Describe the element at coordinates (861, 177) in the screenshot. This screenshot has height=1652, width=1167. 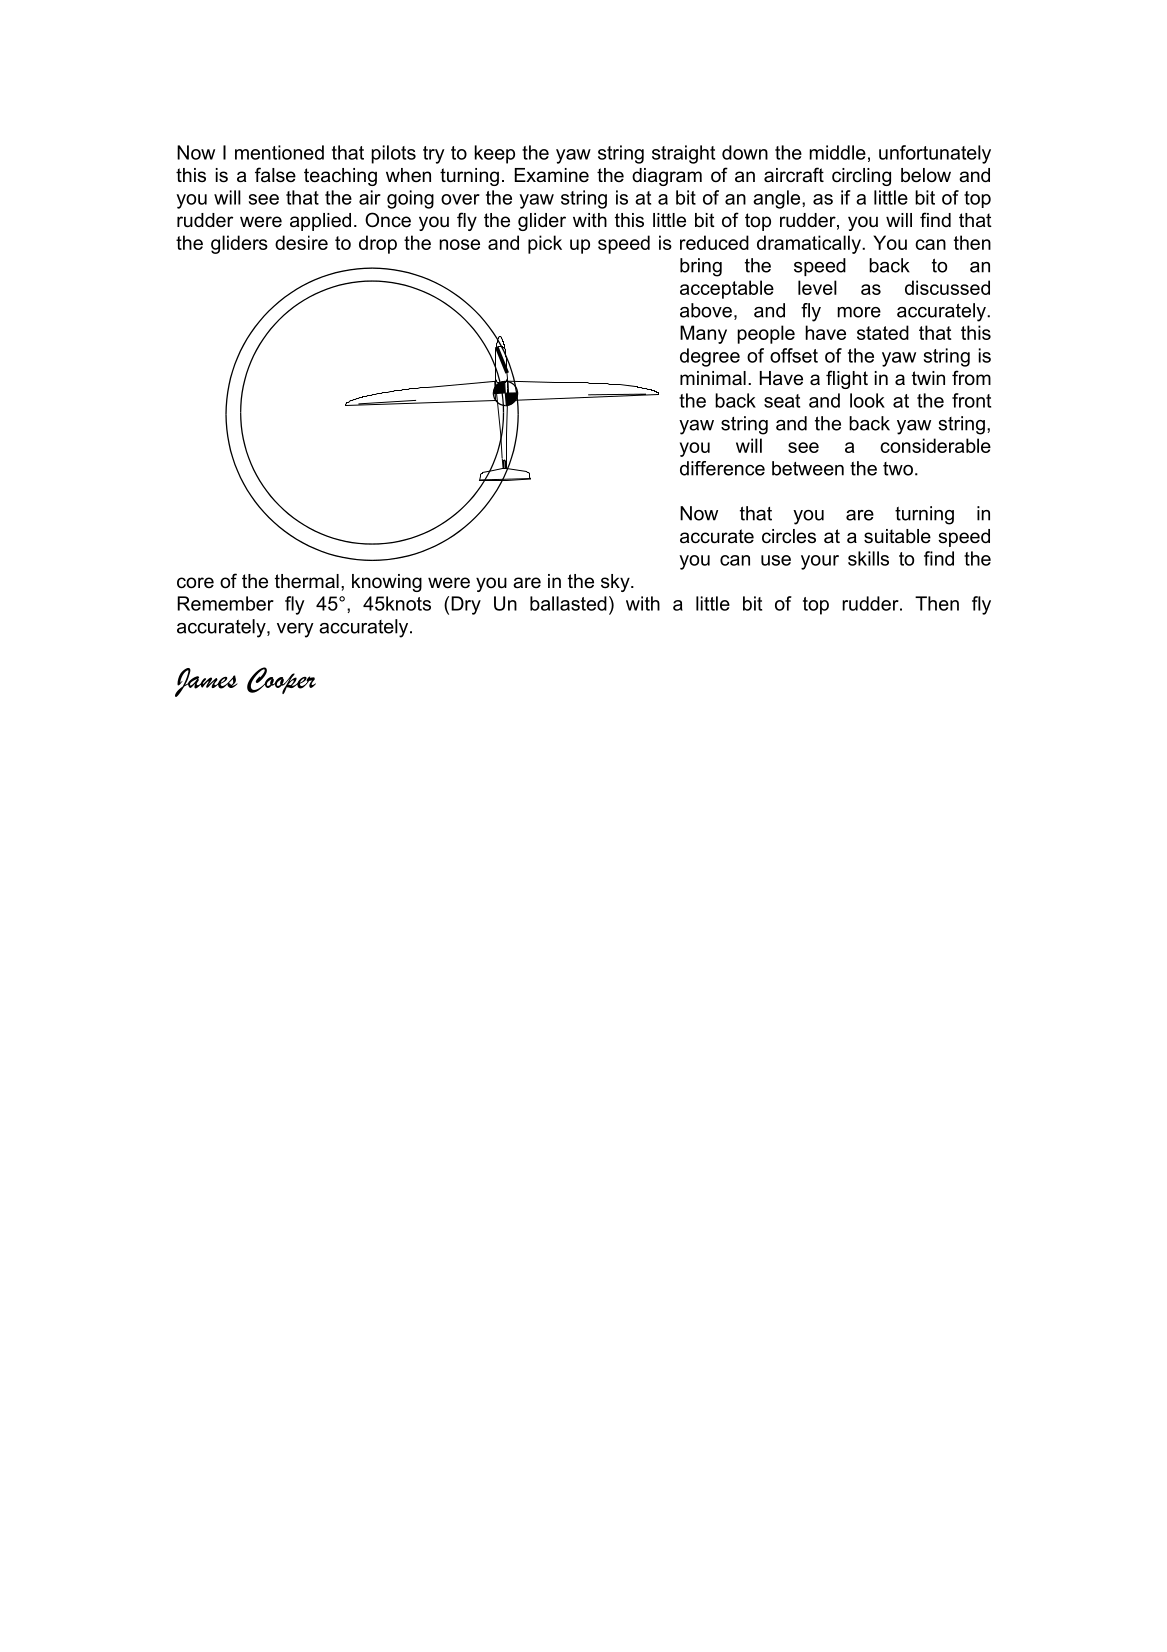
I see `circling` at that location.
